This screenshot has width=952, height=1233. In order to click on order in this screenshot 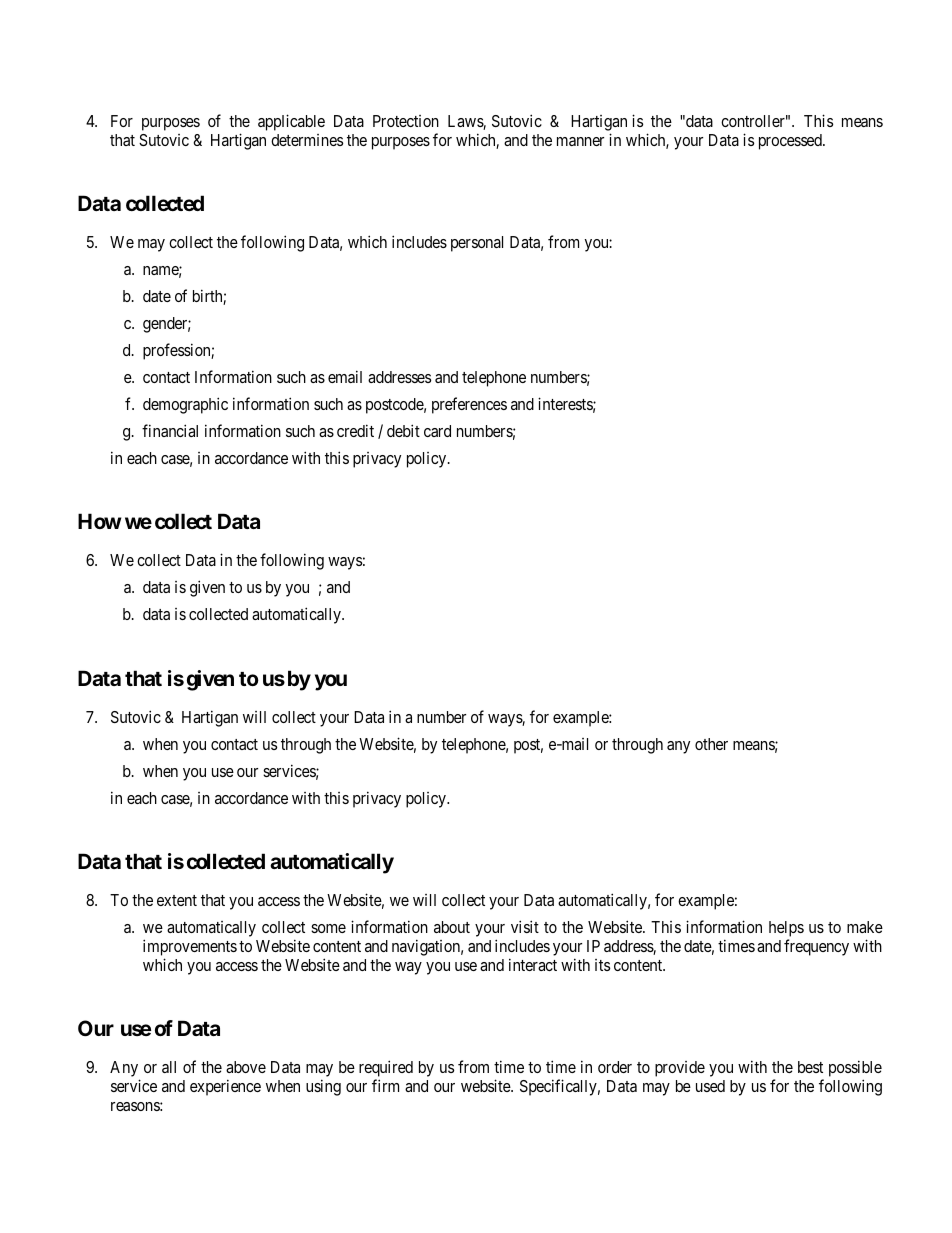, I will do `click(615, 1067)`.
